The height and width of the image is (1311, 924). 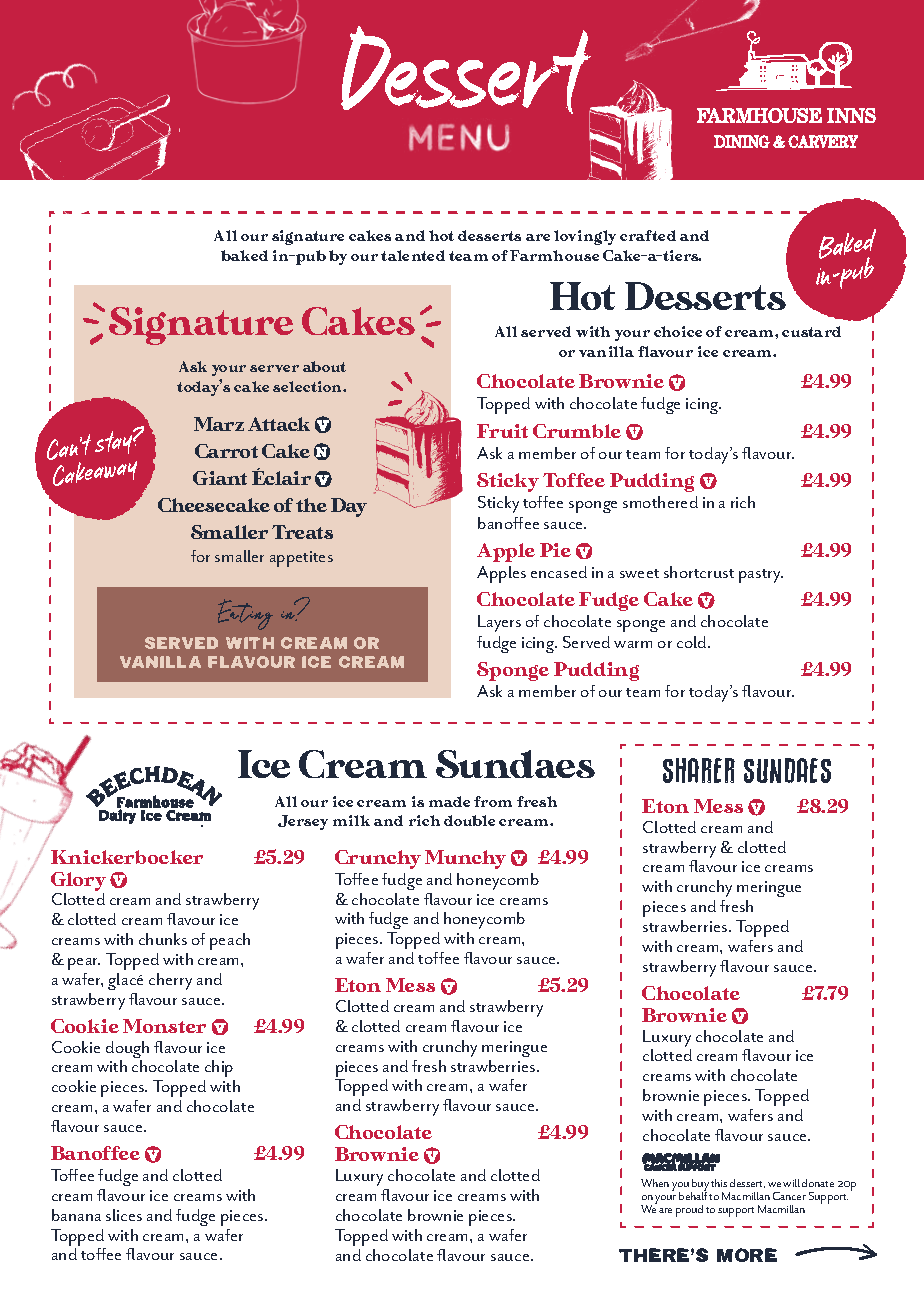 What do you see at coordinates (648, 235) in the image?
I see `crafted` at bounding box center [648, 235].
